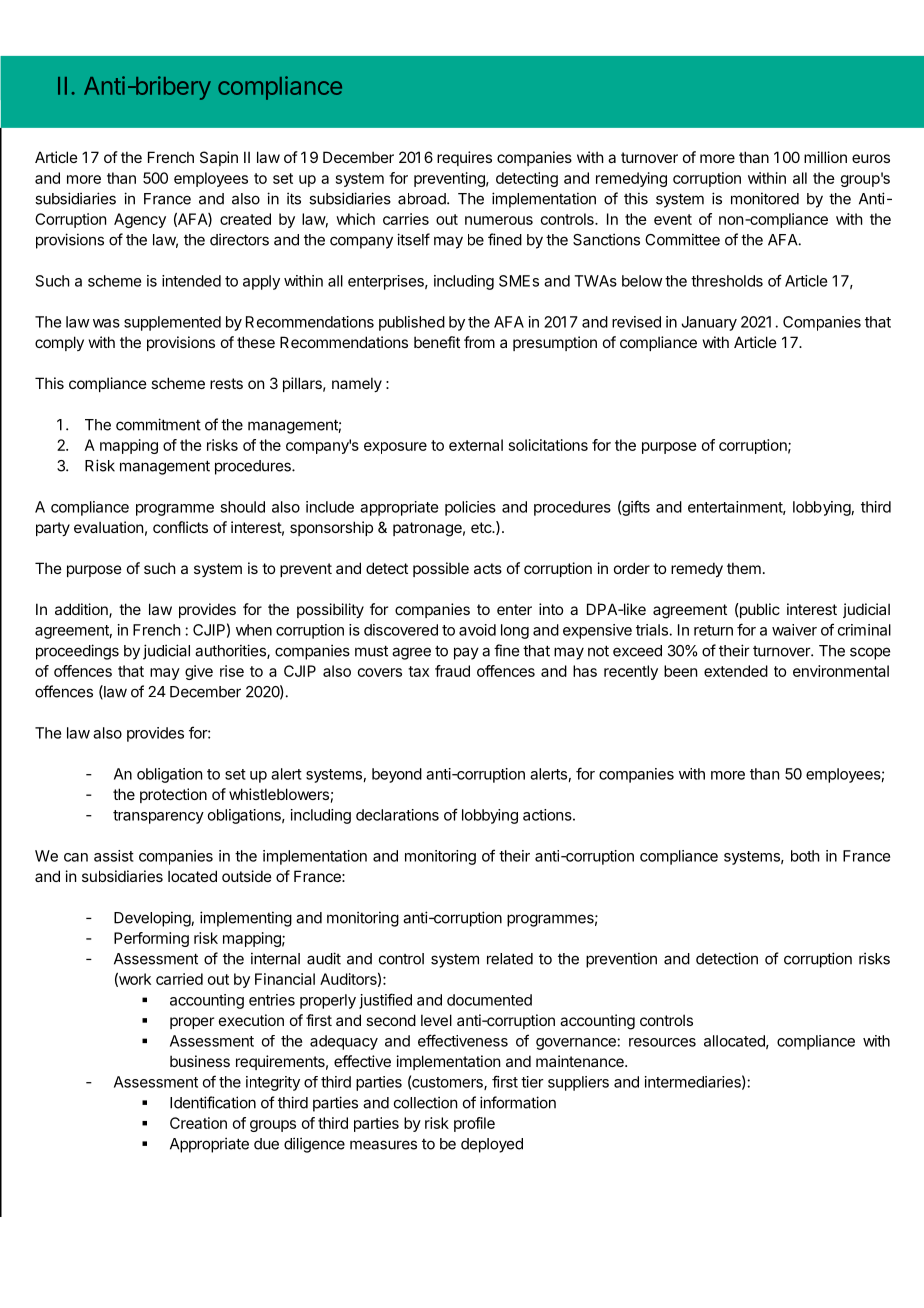 This image has height=1308, width=924. What do you see at coordinates (474, 1124) in the image?
I see `profile` at bounding box center [474, 1124].
